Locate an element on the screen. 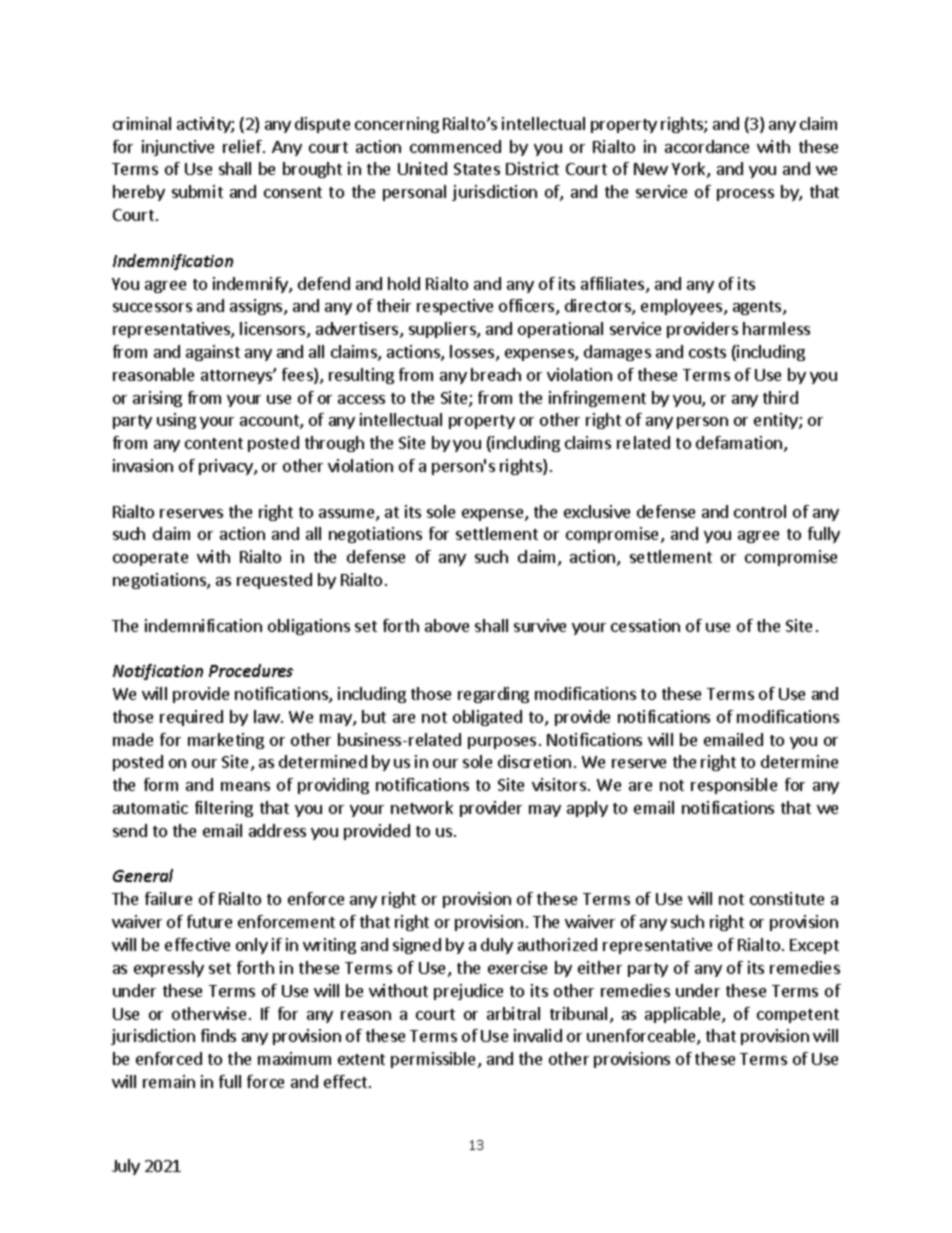 This screenshot has height=1233, width=952. Procedures is located at coordinates (251, 670).
